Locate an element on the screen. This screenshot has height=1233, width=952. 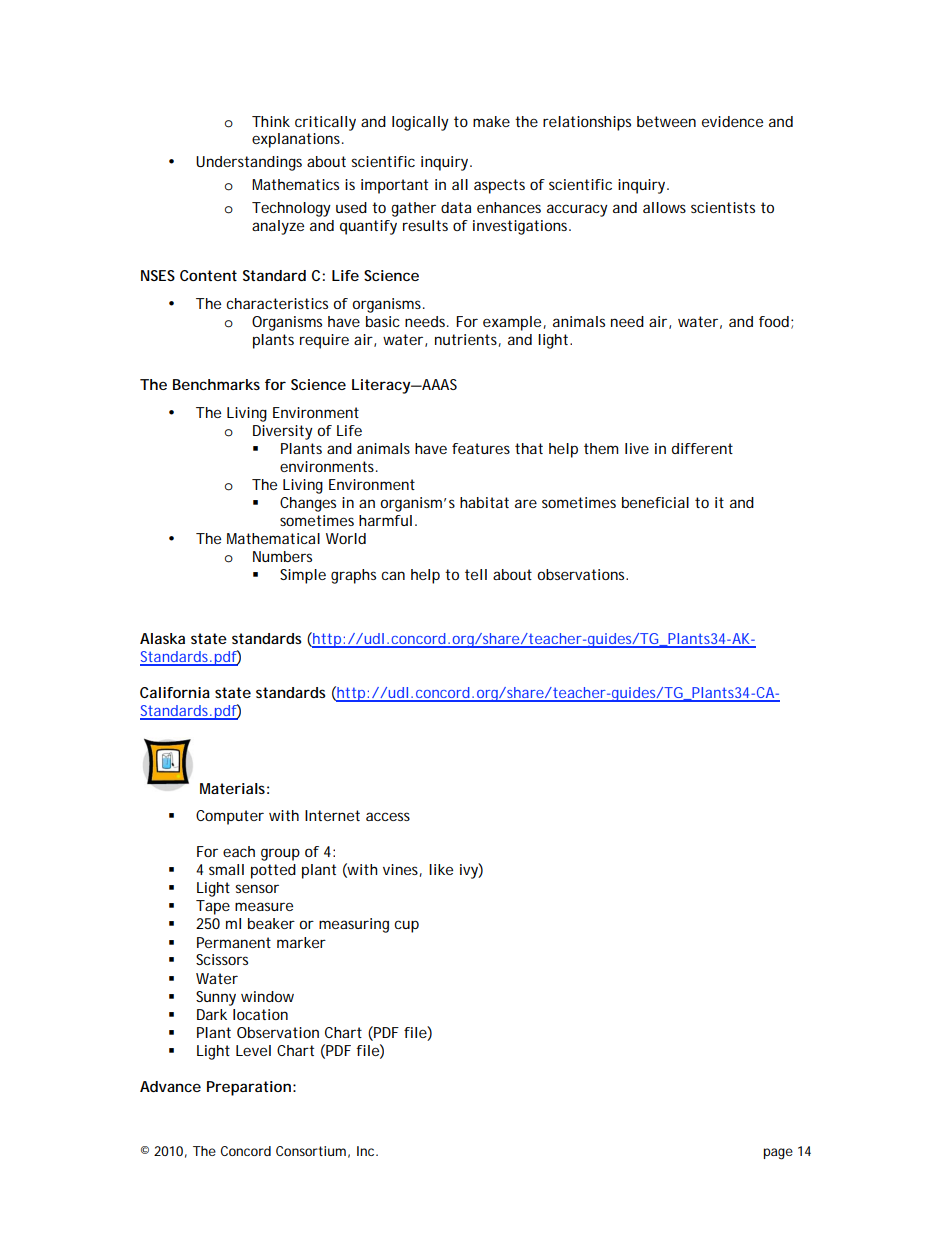
ivy is located at coordinates (469, 871).
